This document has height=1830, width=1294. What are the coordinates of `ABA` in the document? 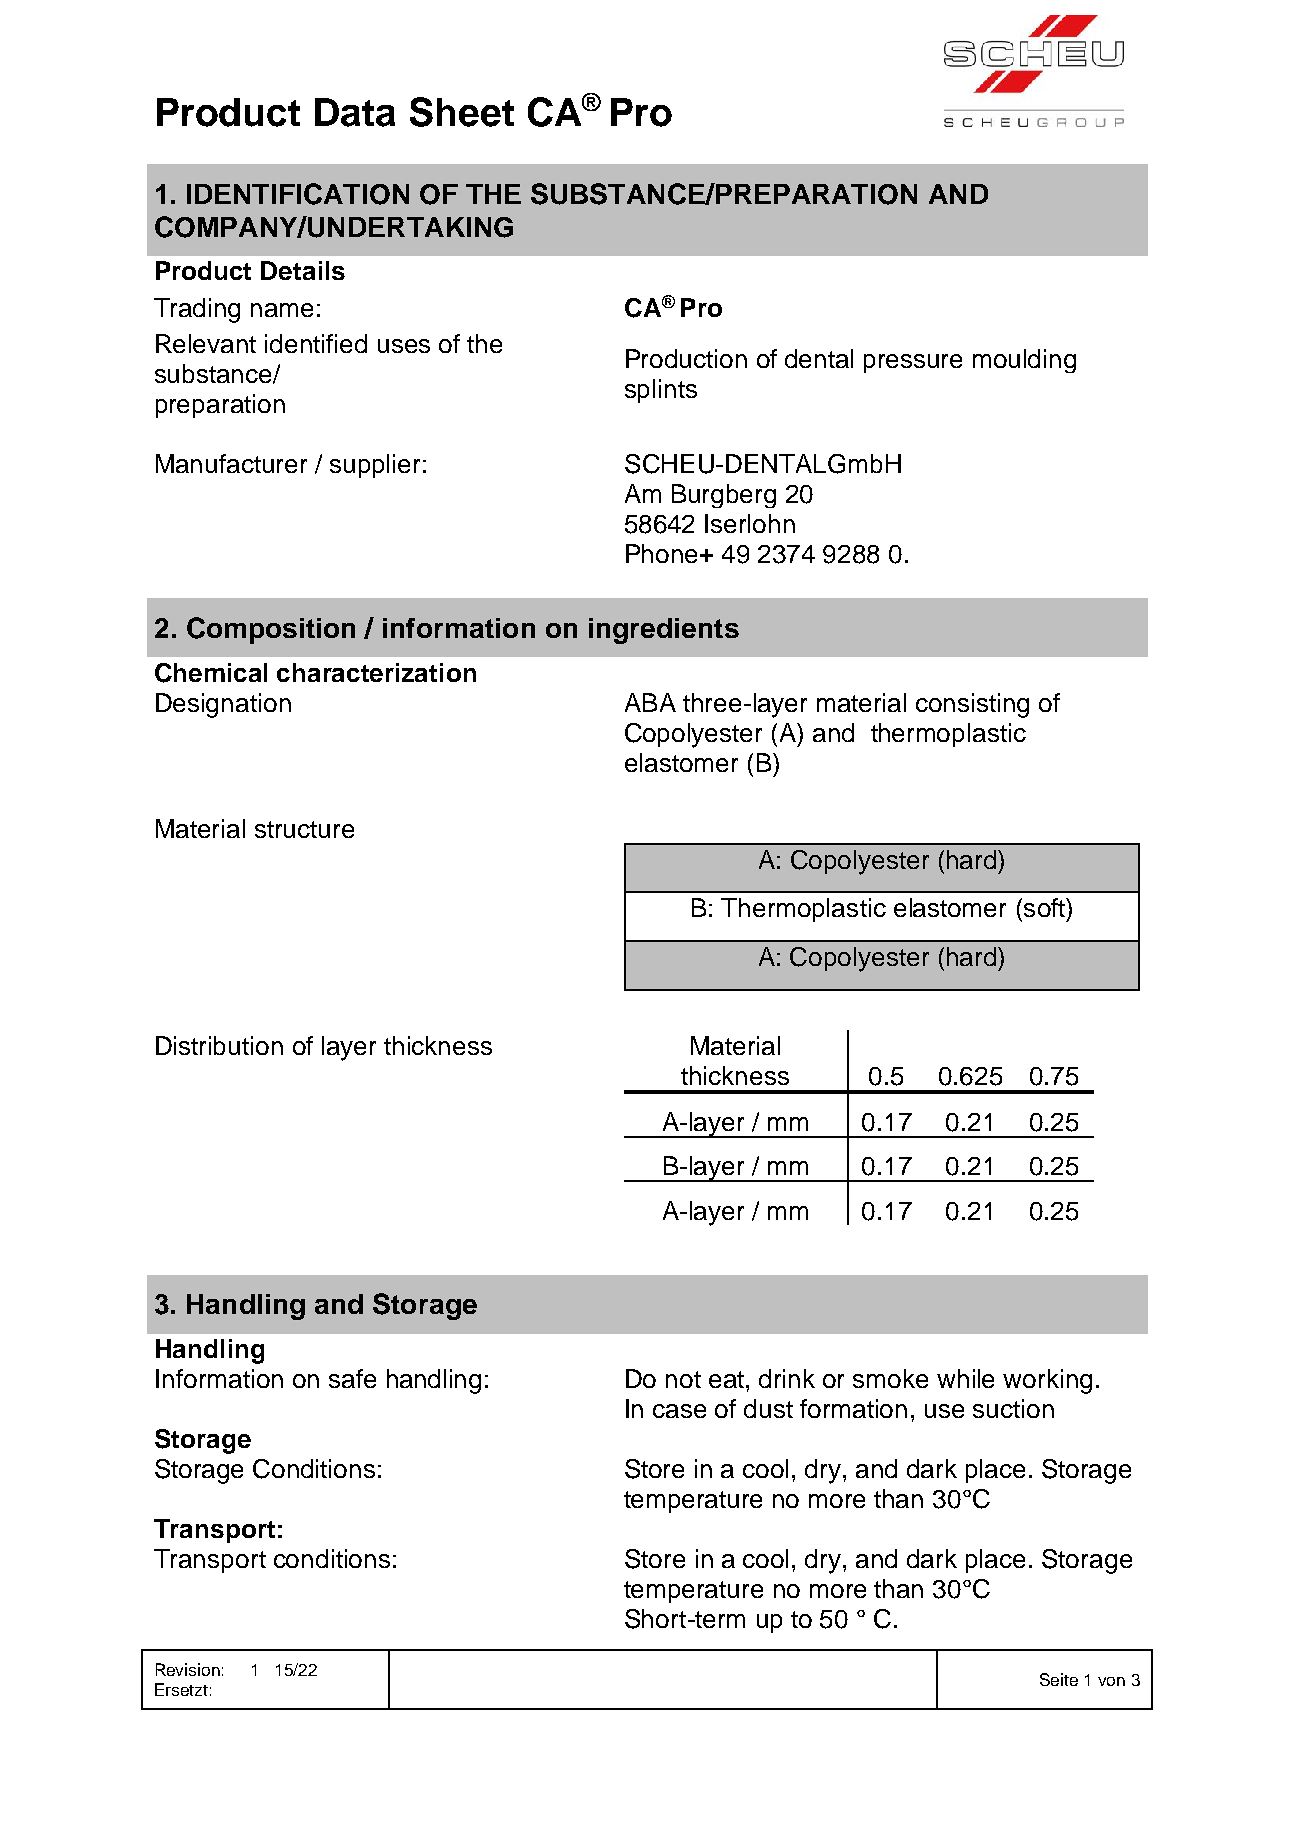 It's located at (650, 702).
